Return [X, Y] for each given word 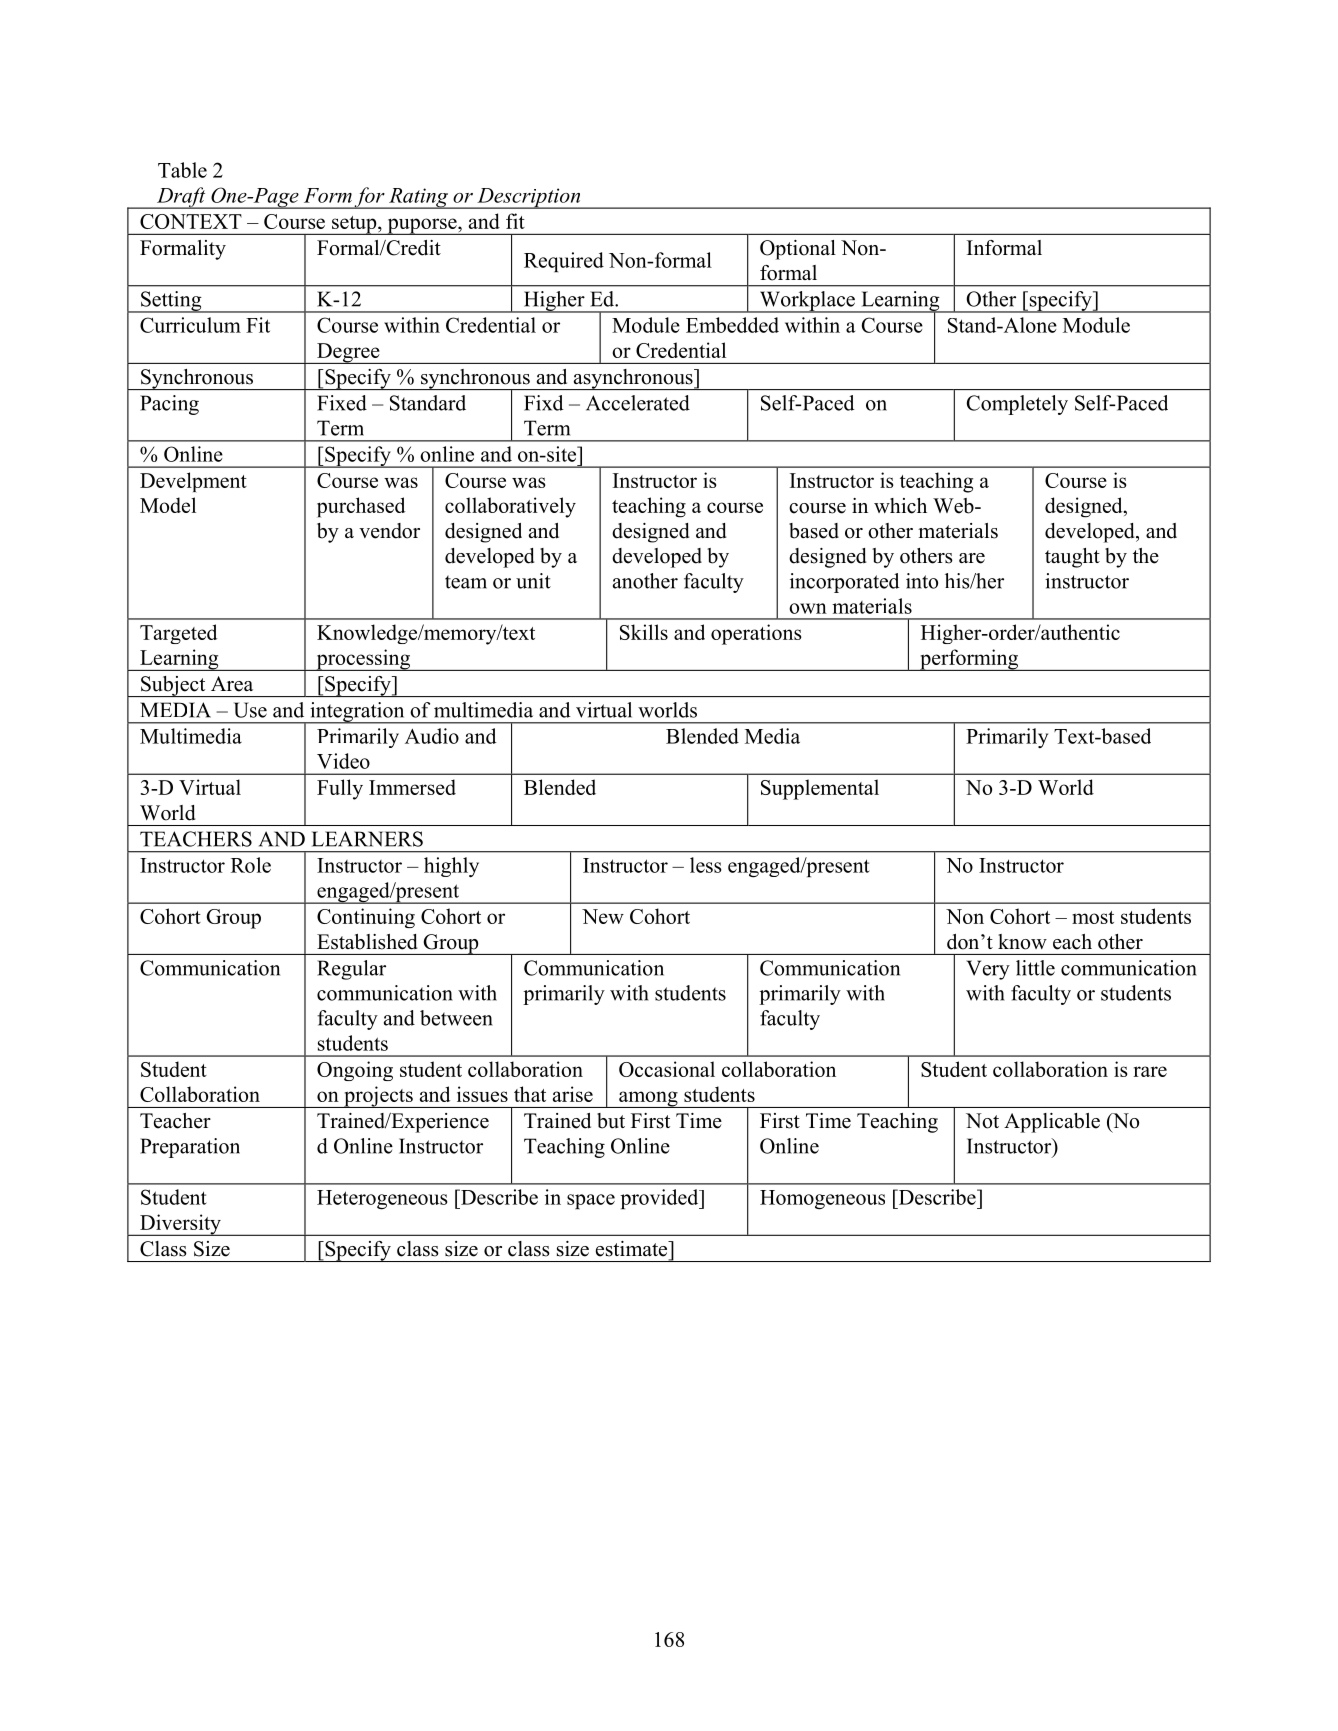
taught [1072, 558]
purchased [361, 507]
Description [529, 198]
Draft [181, 198]
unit [533, 581]
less [706, 865]
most [1093, 917]
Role [251, 865]
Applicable [1052, 1123]
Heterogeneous [382, 1200]
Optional [798, 250]
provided [660, 1199]
